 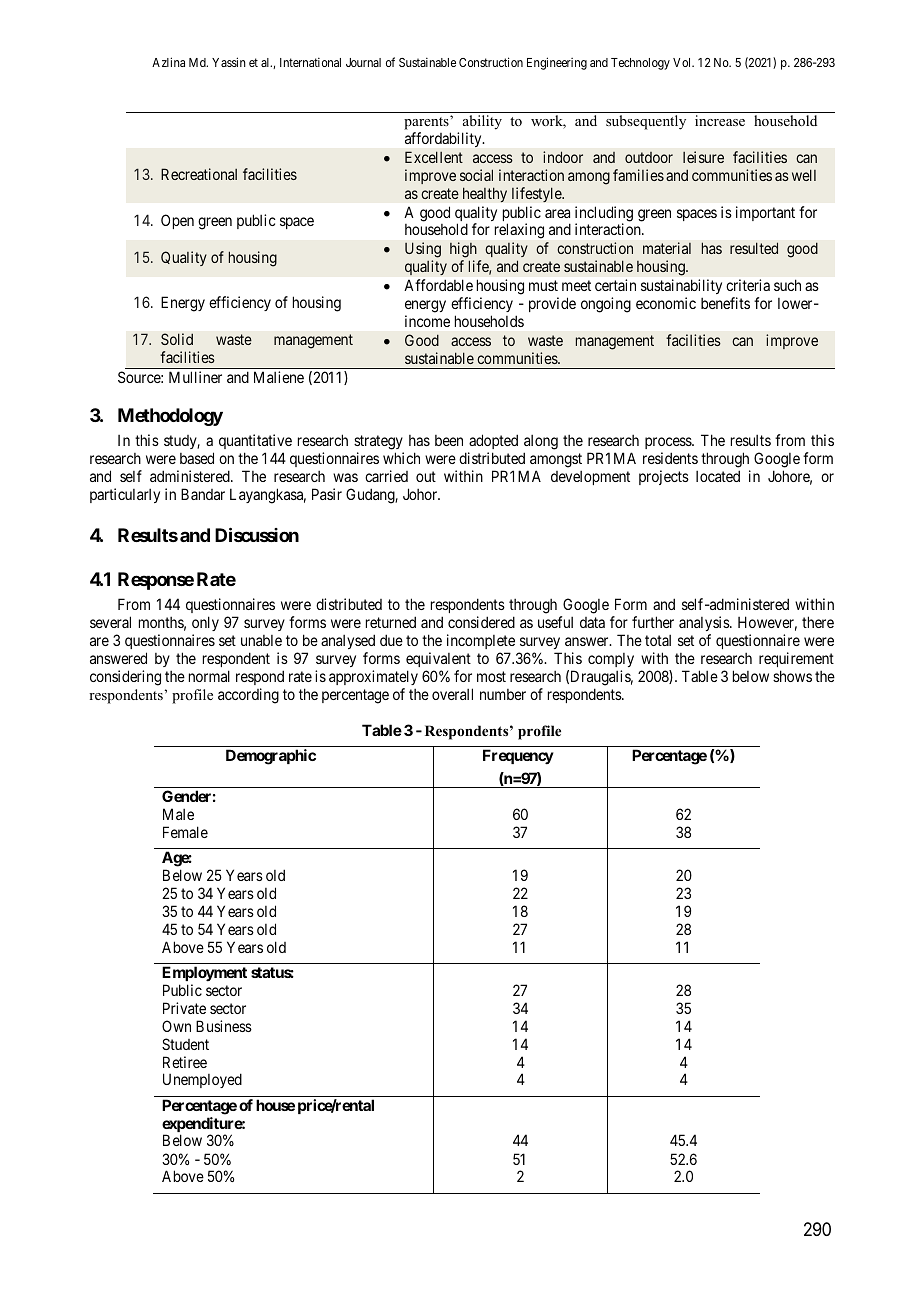 I want to click on Student, so click(x=185, y=1044).
